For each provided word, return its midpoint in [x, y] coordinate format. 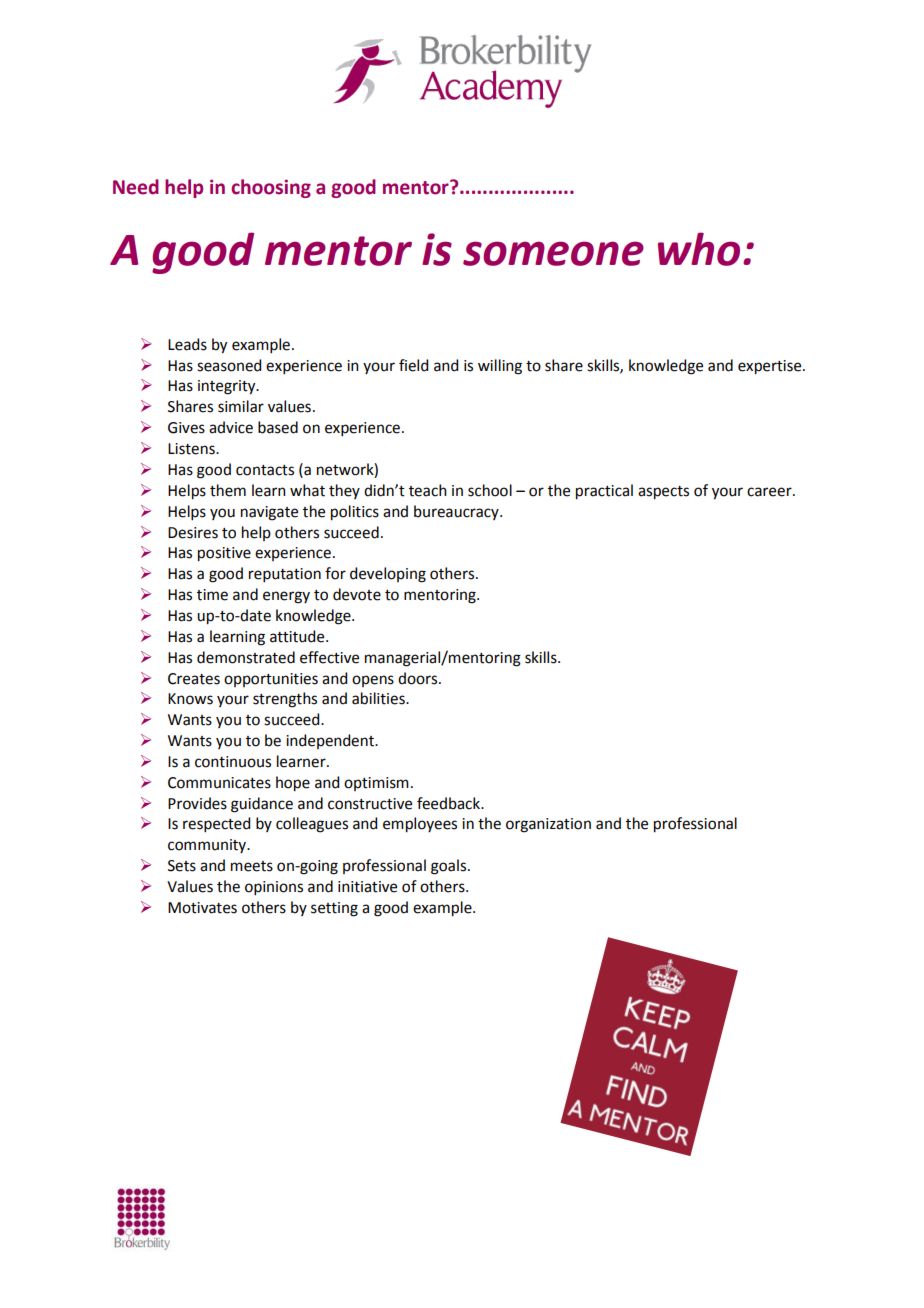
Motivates [202, 908]
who [699, 249]
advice [231, 427]
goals [448, 867]
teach [428, 490]
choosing [271, 188]
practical [604, 492]
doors [419, 678]
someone [553, 253]
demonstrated [246, 657]
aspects [663, 493]
